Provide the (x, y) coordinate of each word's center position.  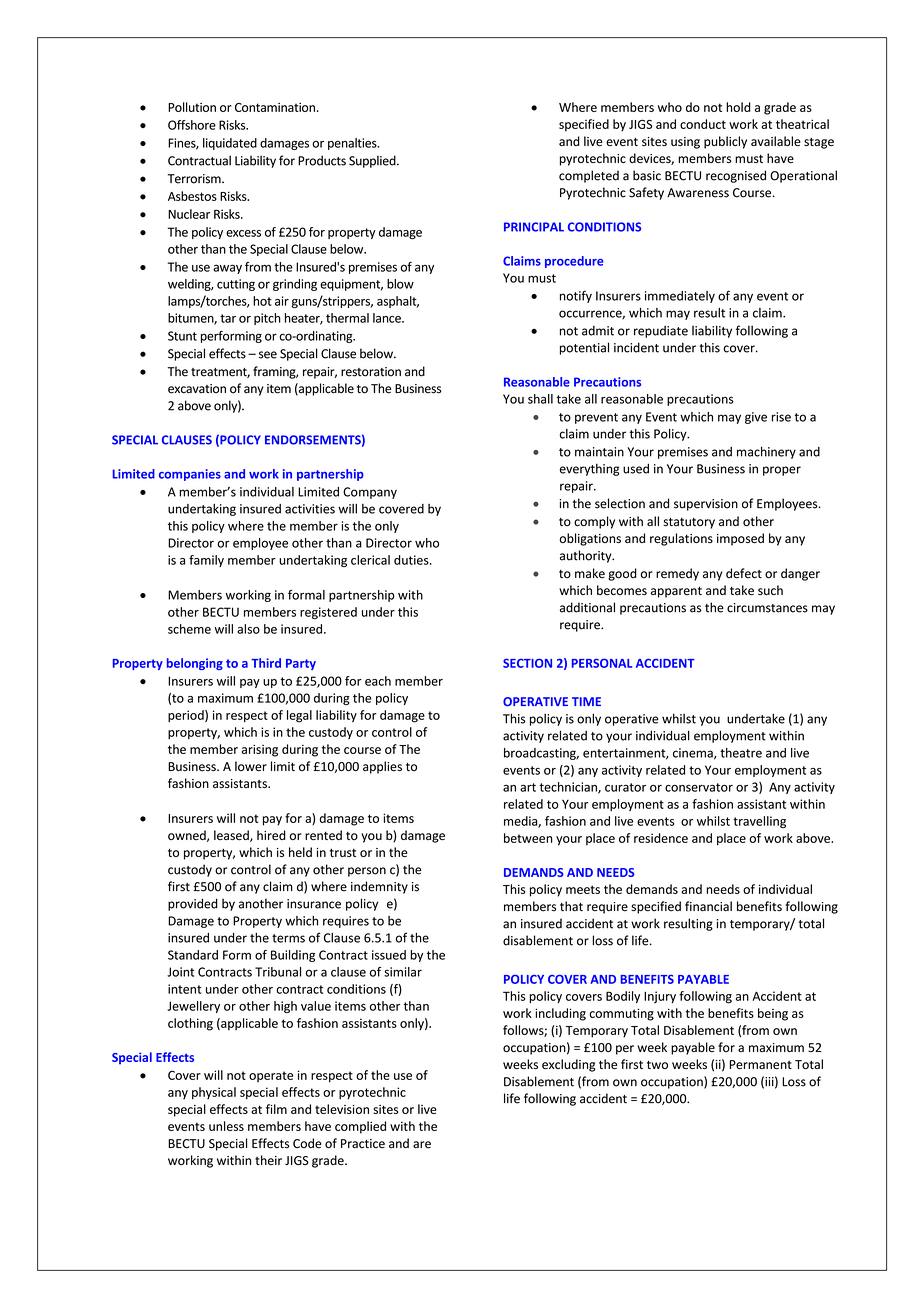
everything (589, 469)
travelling (759, 822)
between (528, 838)
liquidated (230, 144)
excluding (568, 1065)
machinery (766, 452)
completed (589, 176)
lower (251, 766)
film (276, 1109)
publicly (725, 142)
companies (190, 475)
